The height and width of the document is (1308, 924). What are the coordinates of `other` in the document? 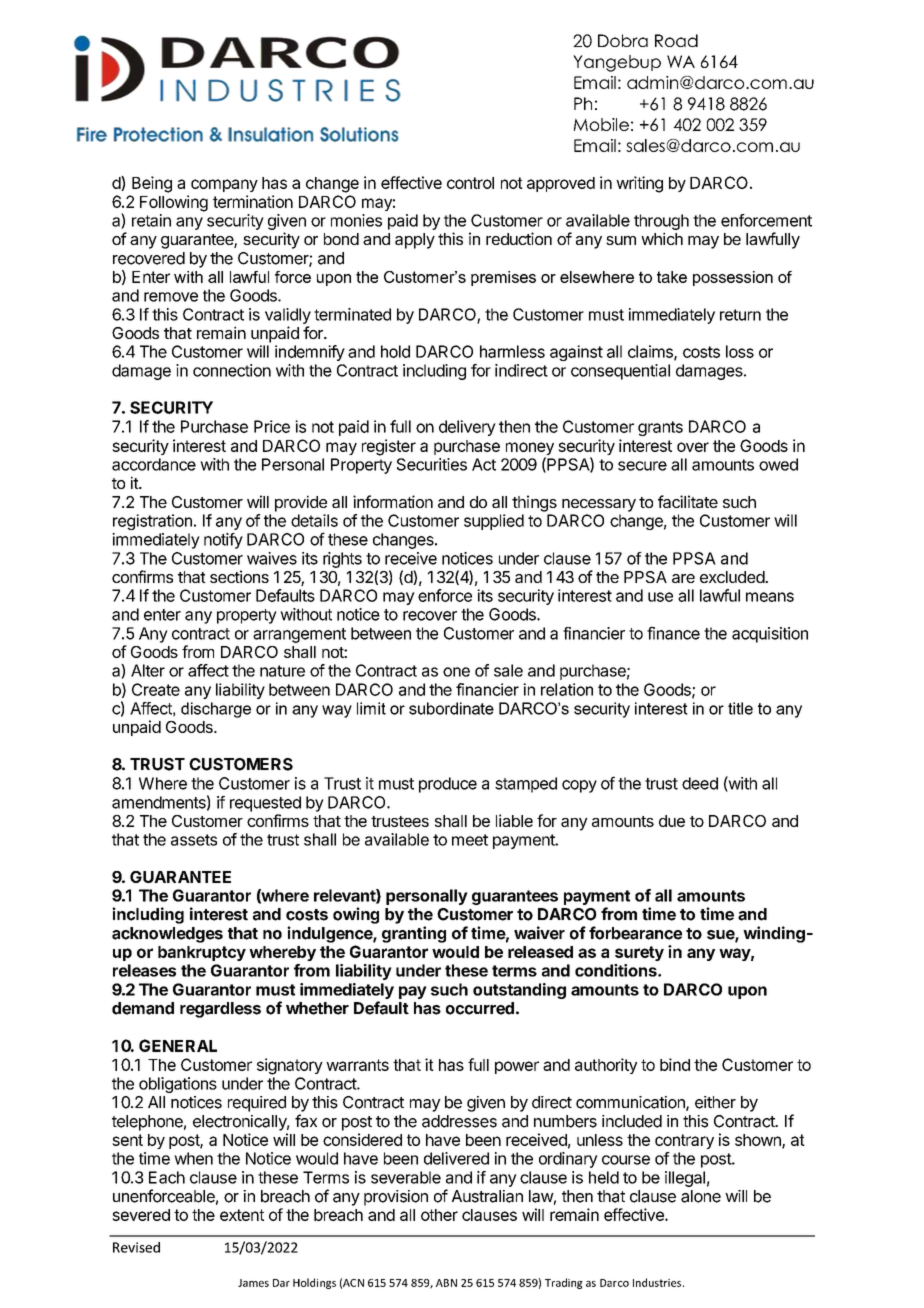 It's located at (439, 1215).
